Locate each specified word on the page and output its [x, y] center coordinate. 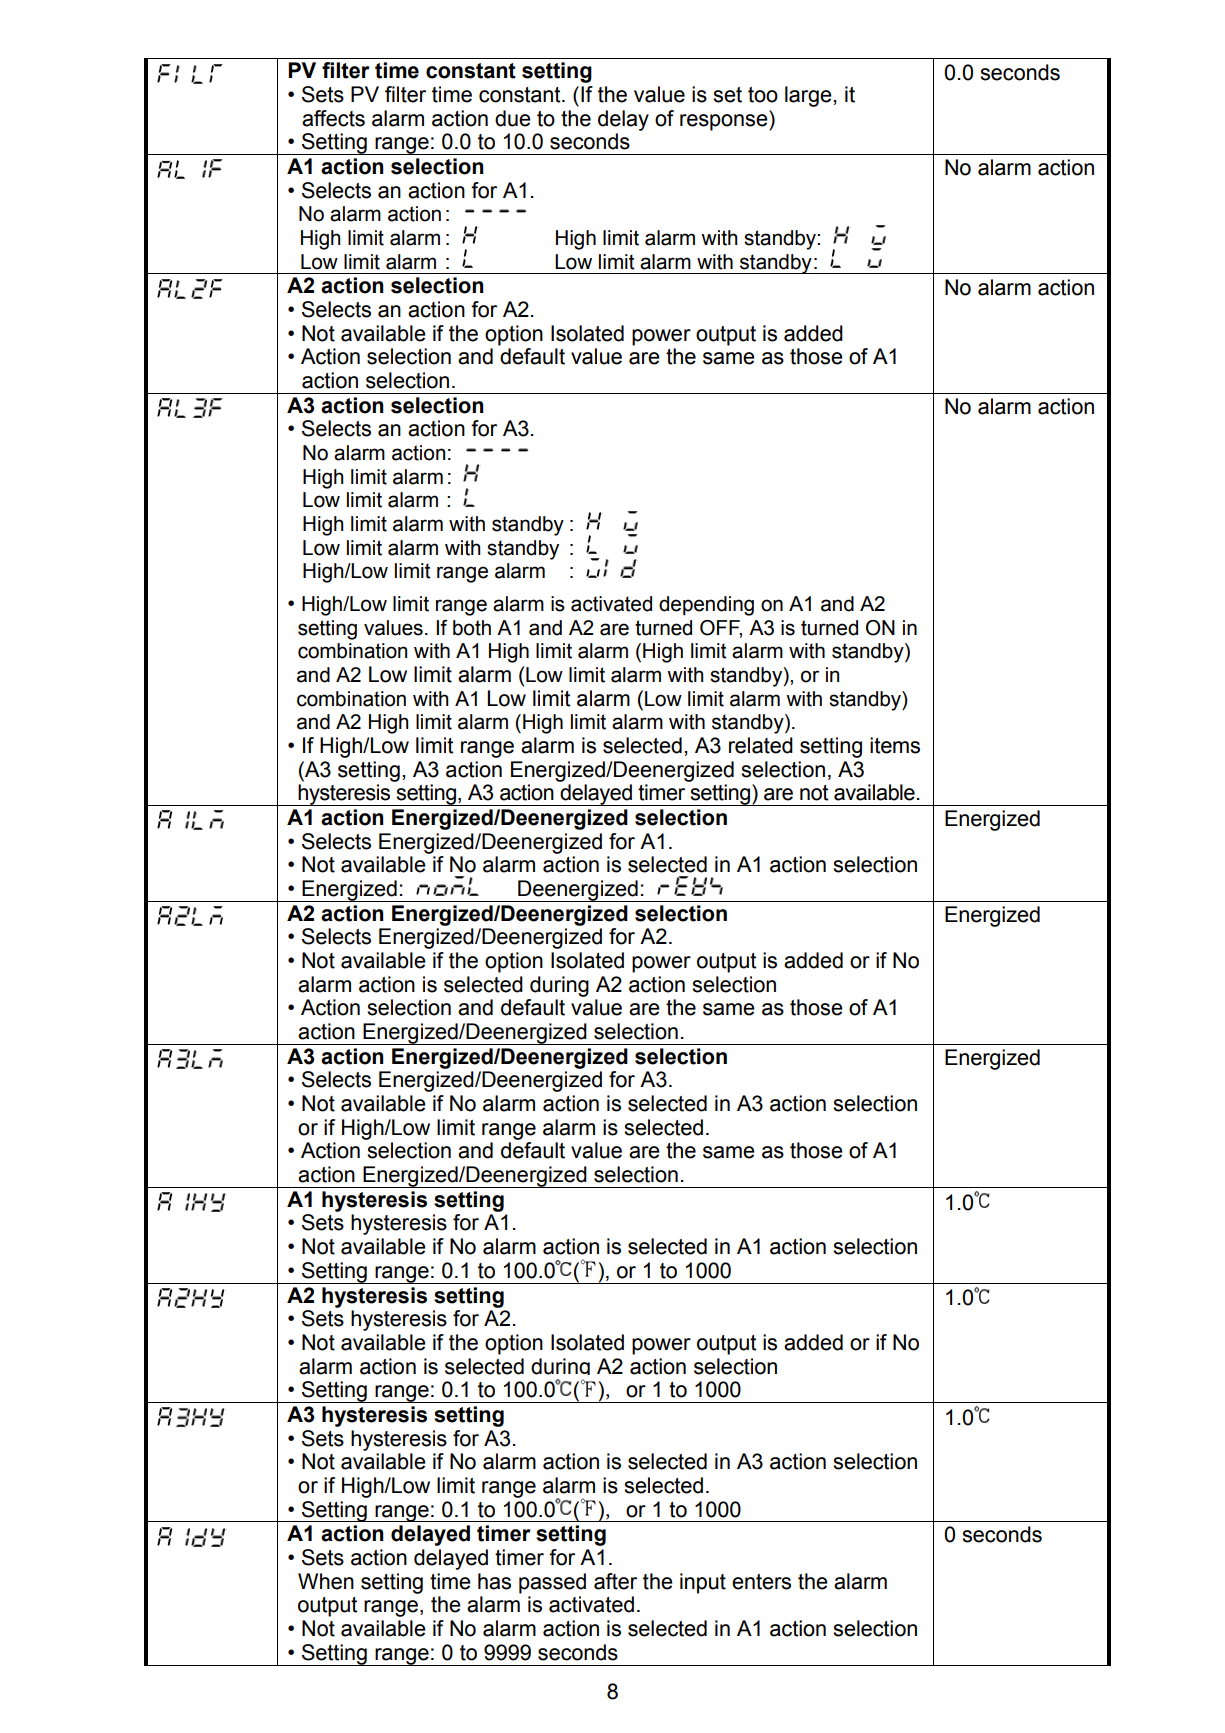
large [809, 96]
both [472, 628]
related [761, 745]
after [615, 1581]
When [326, 1581]
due [513, 118]
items [895, 745]
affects [333, 118]
